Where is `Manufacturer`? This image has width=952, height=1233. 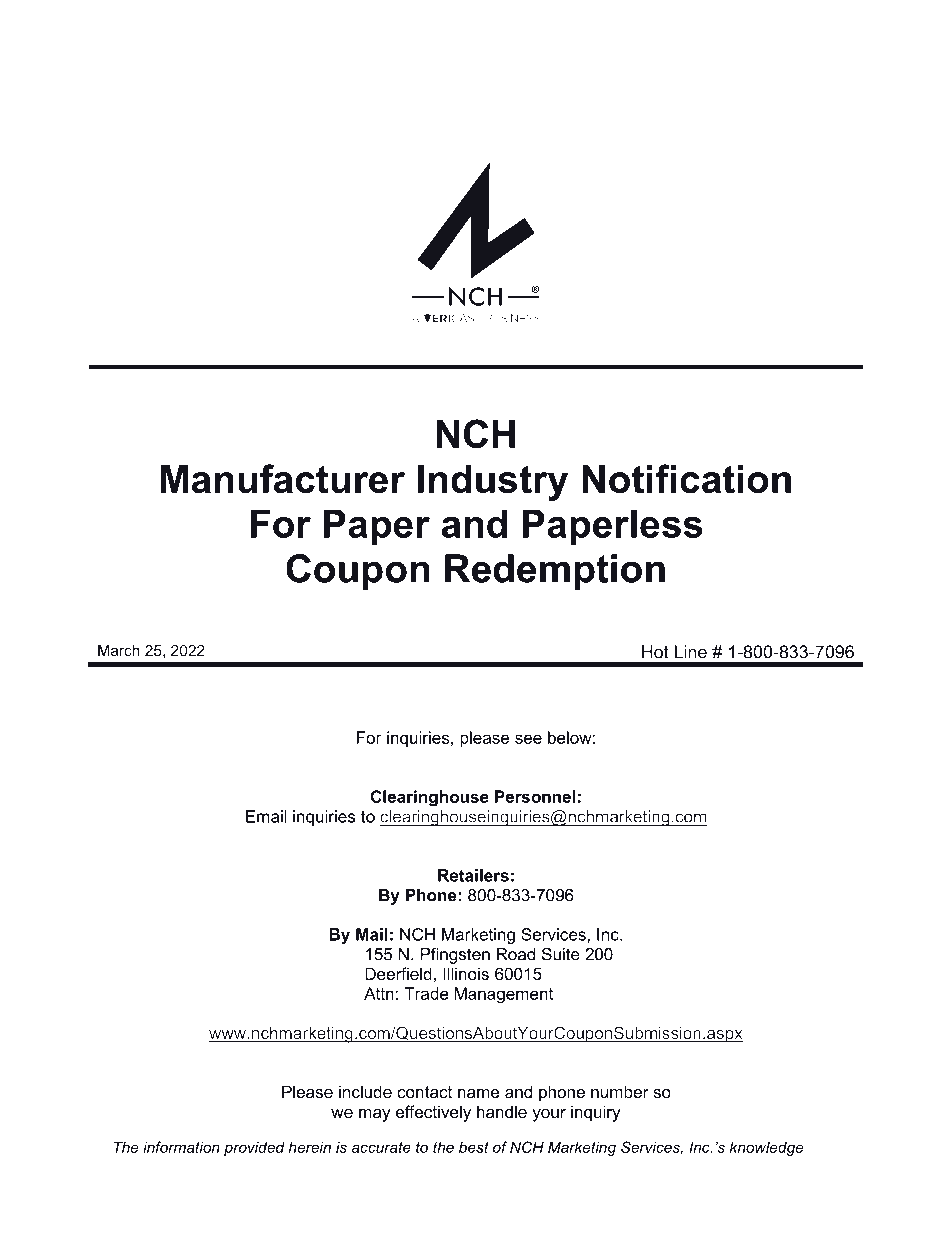 Manufacturer is located at coordinates (283, 478).
